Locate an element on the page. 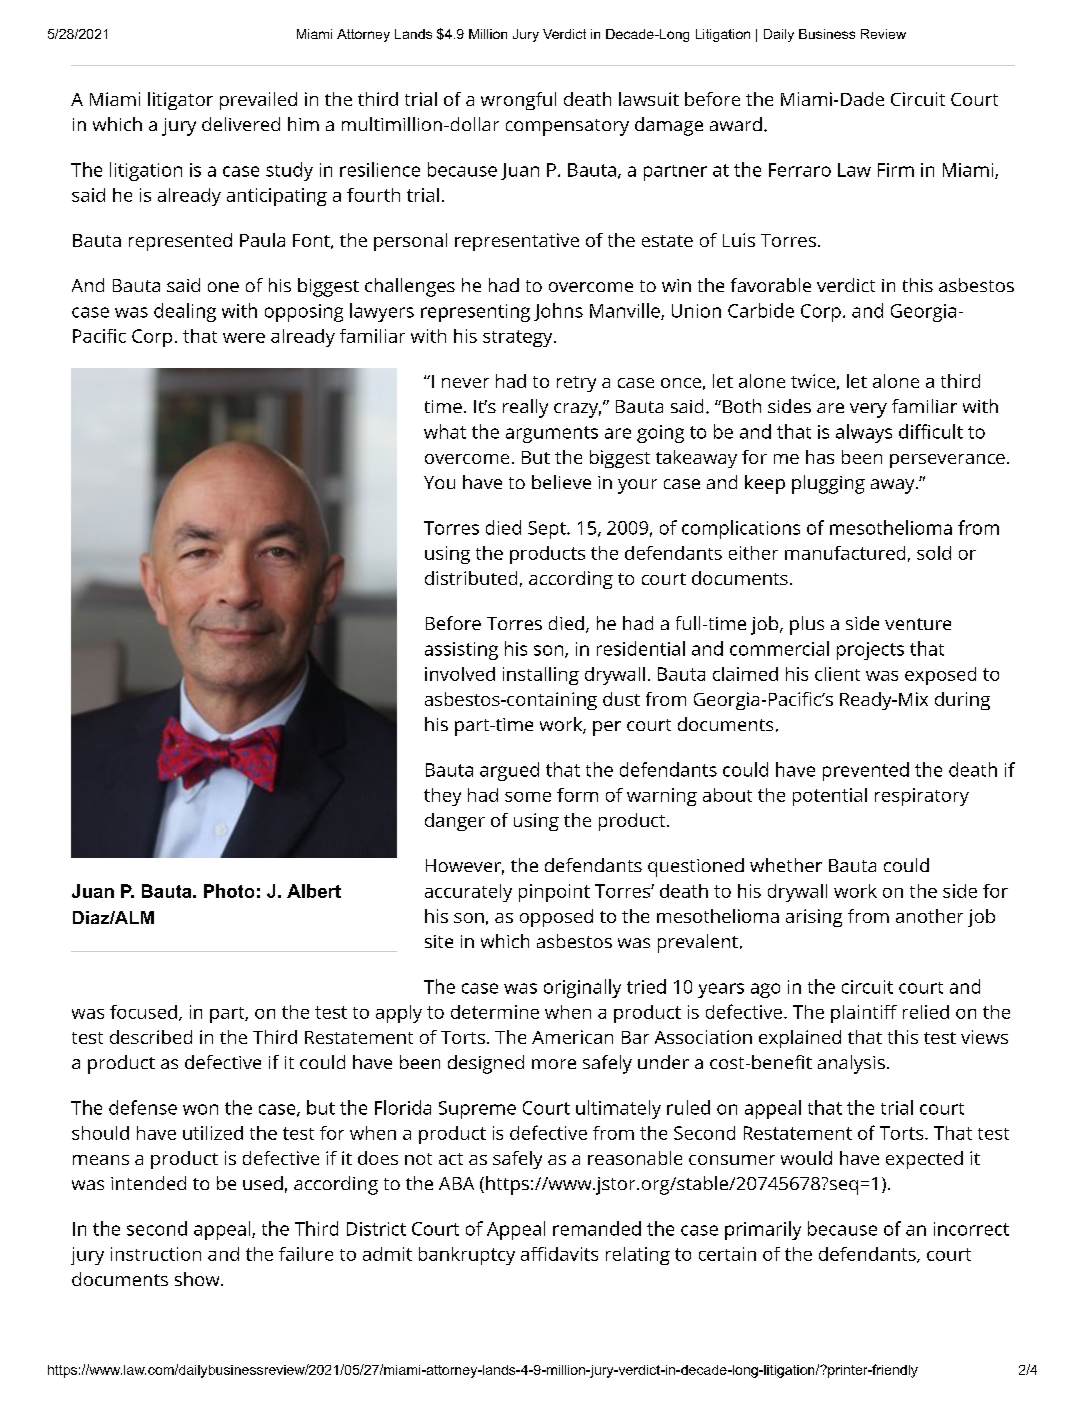  Photo is located at coordinates (229, 891).
